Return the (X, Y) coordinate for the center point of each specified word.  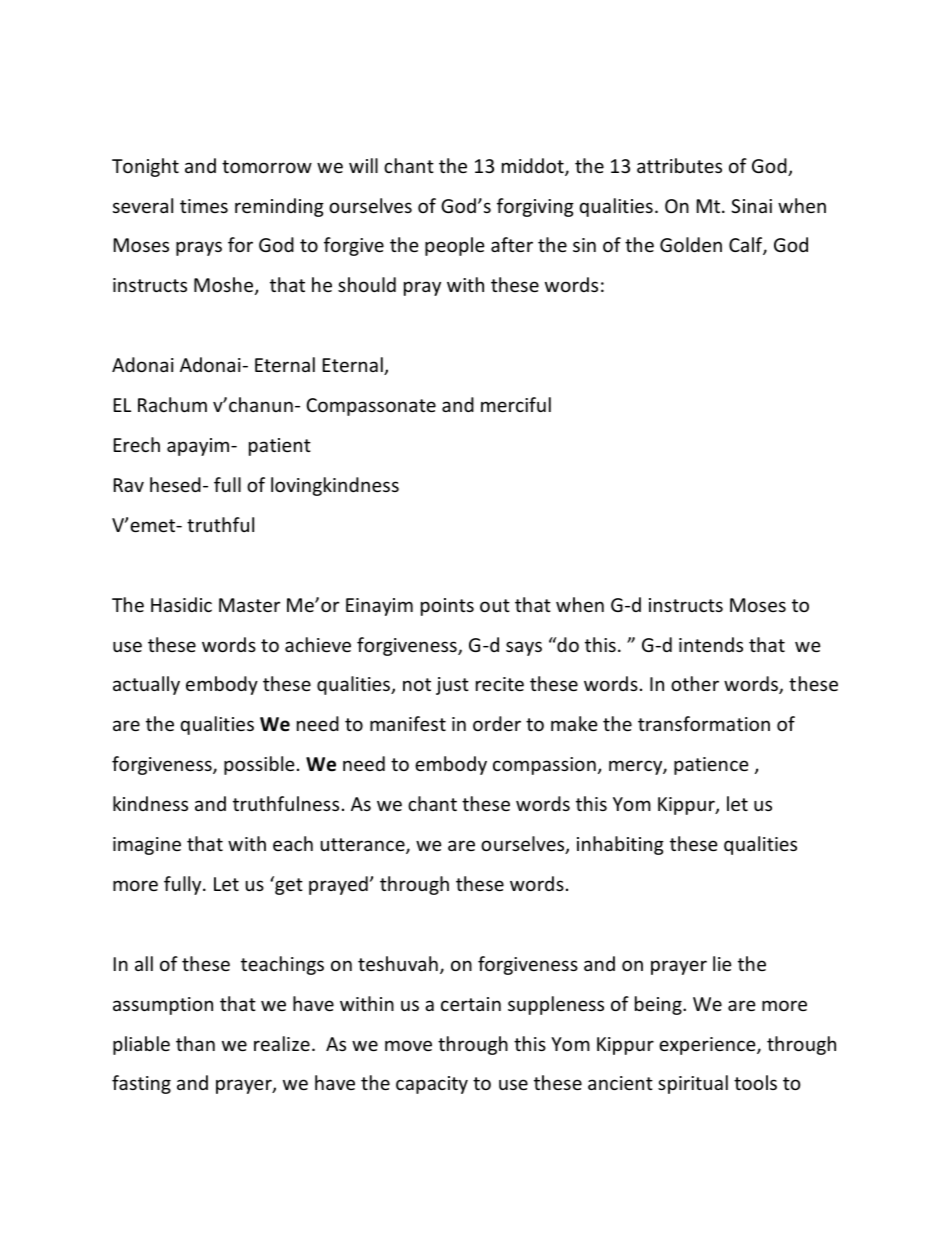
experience (708, 1046)
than (195, 1043)
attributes (679, 165)
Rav (129, 485)
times (204, 206)
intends (711, 644)
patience (711, 766)
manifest (408, 723)
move (408, 1045)
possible (259, 765)
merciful (516, 404)
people (455, 246)
